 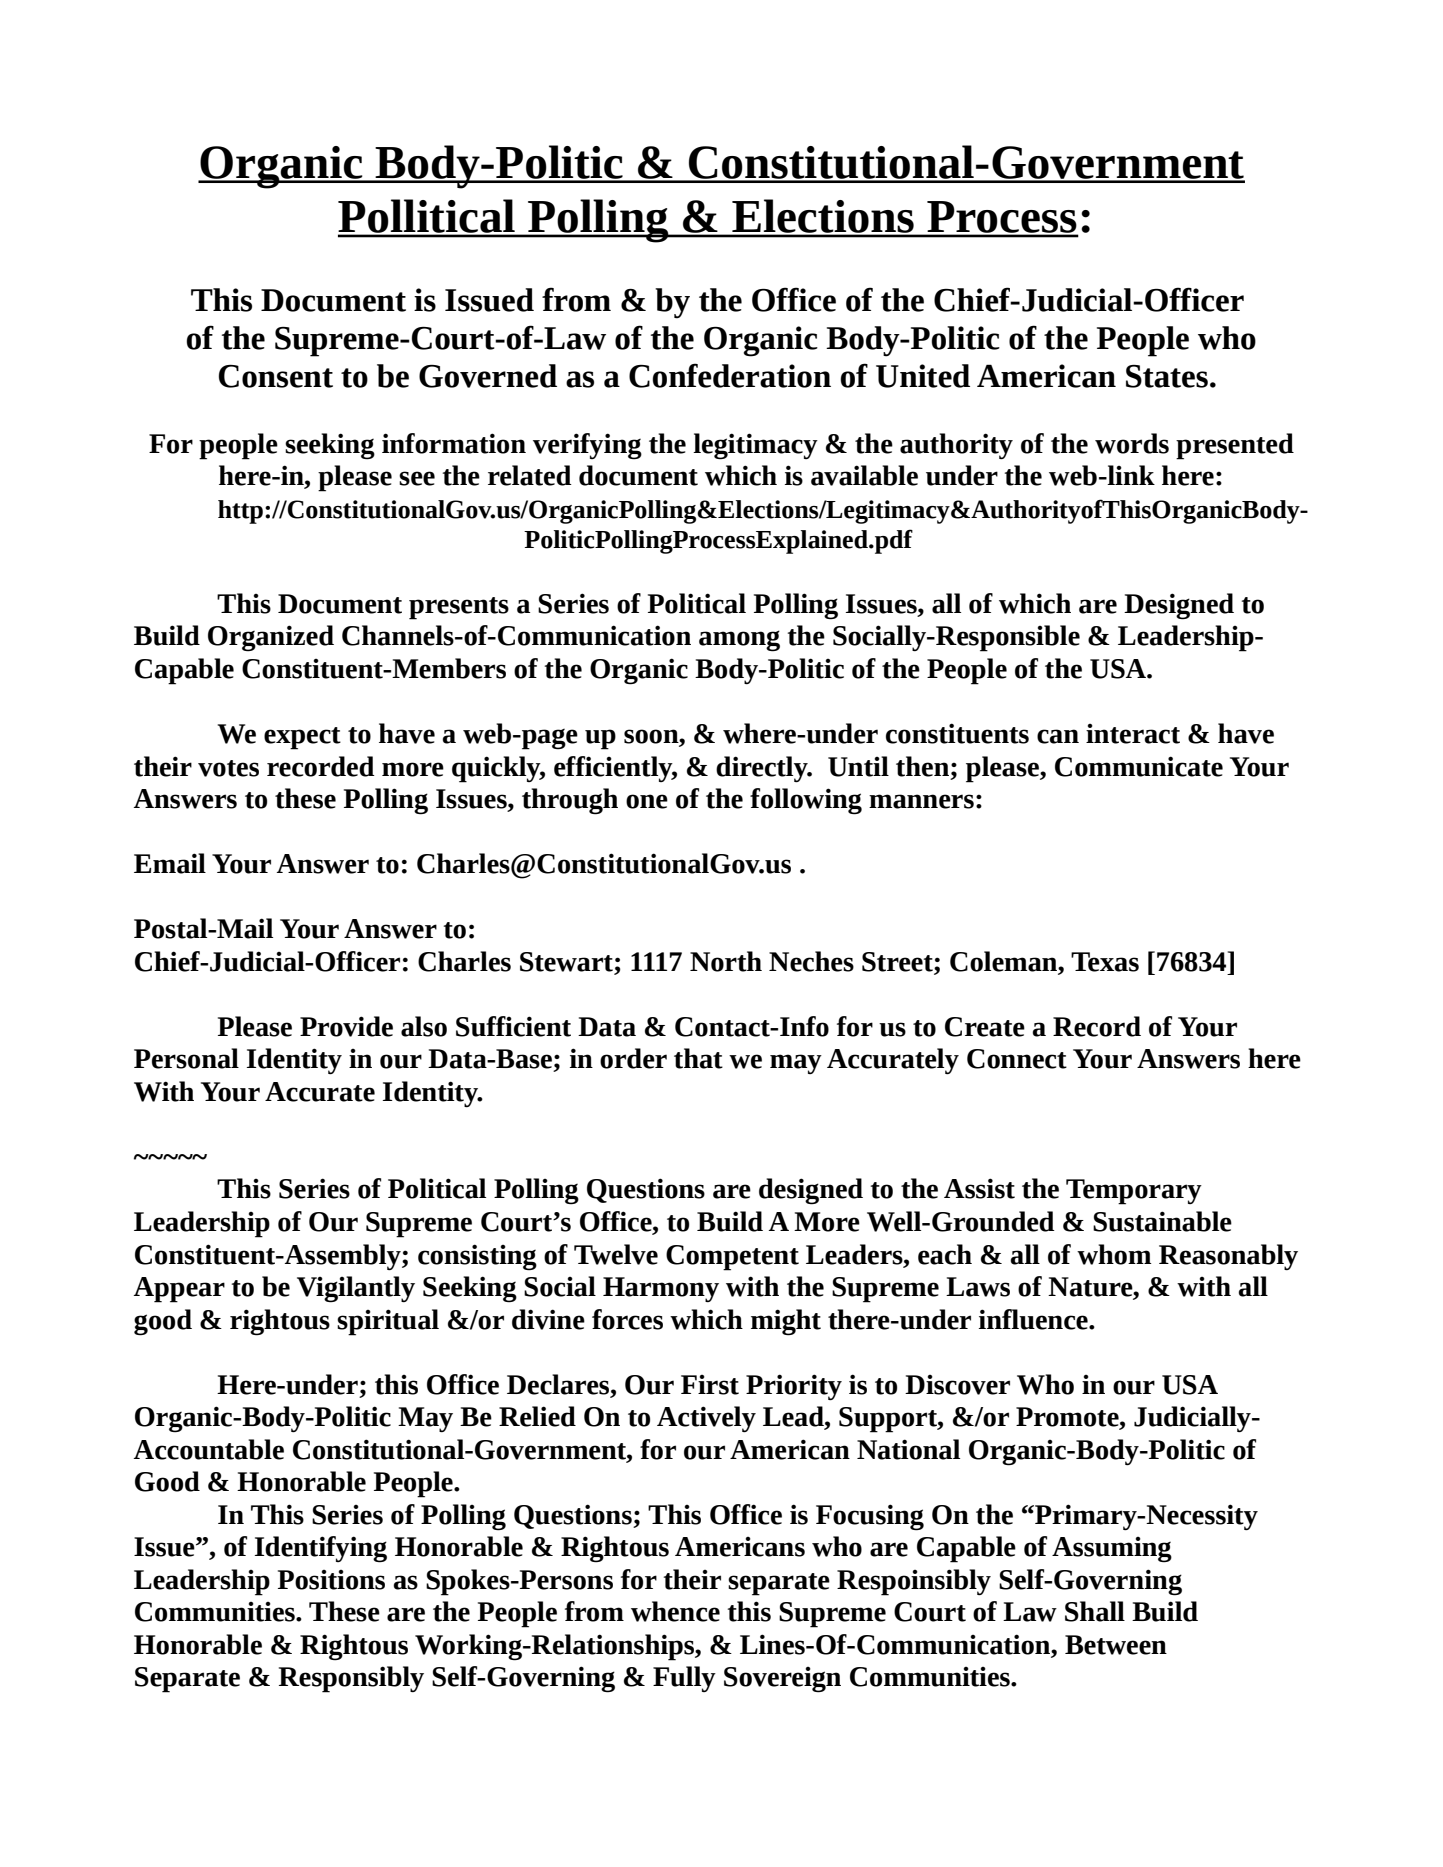 I want to click on Provide, so click(x=346, y=1026).
